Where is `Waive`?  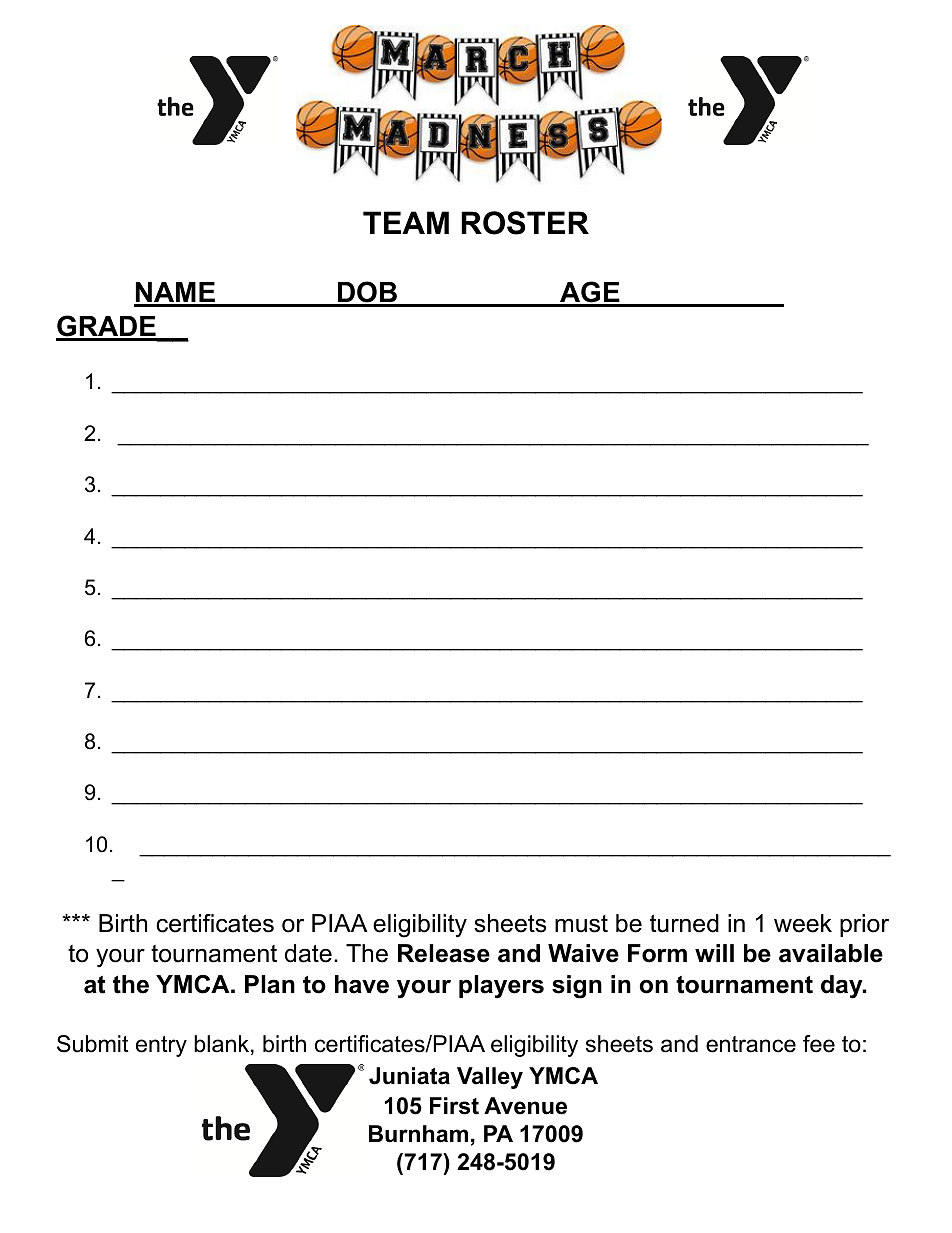
Waive is located at coordinates (583, 953).
